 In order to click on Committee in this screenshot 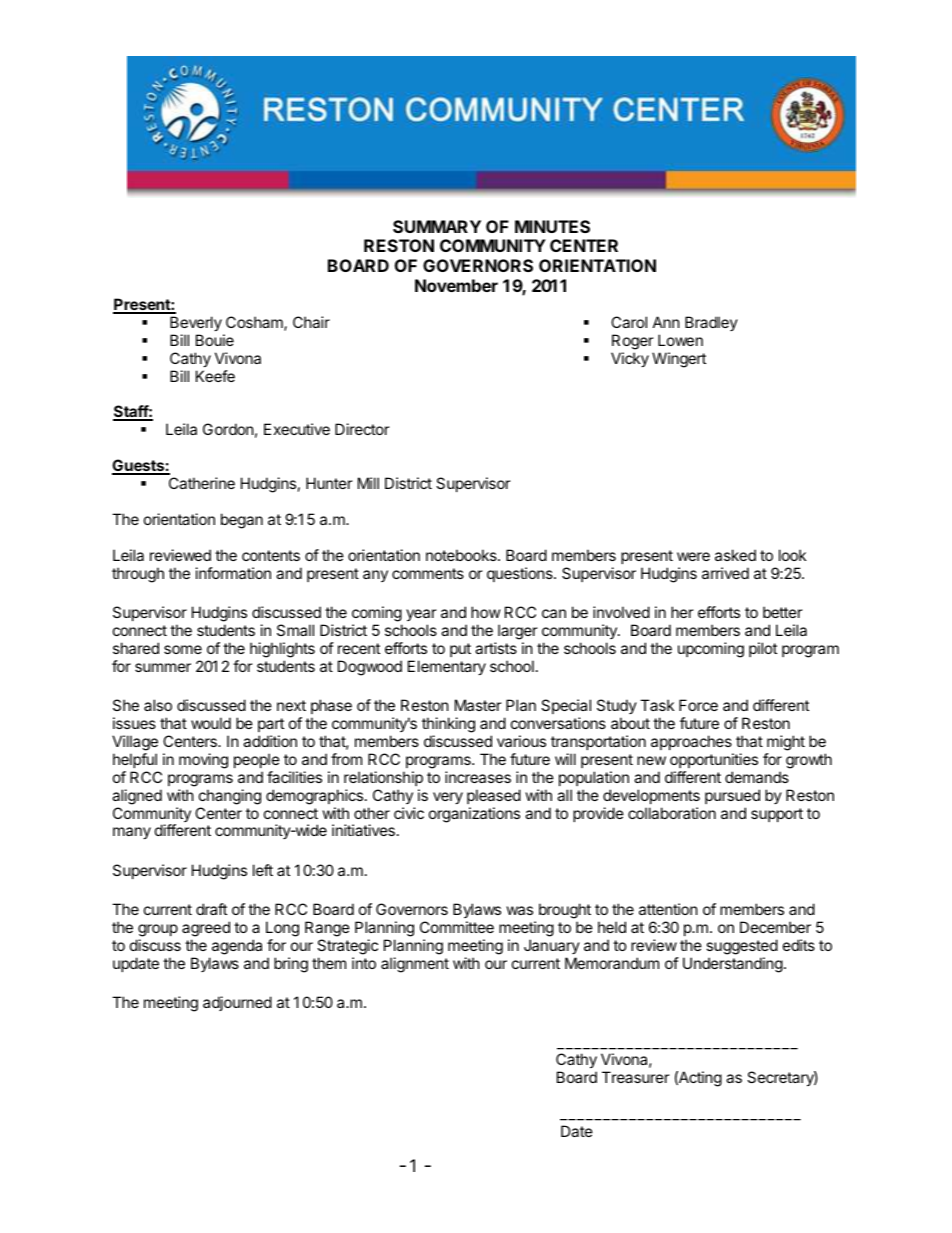, I will do `click(457, 927)`.
